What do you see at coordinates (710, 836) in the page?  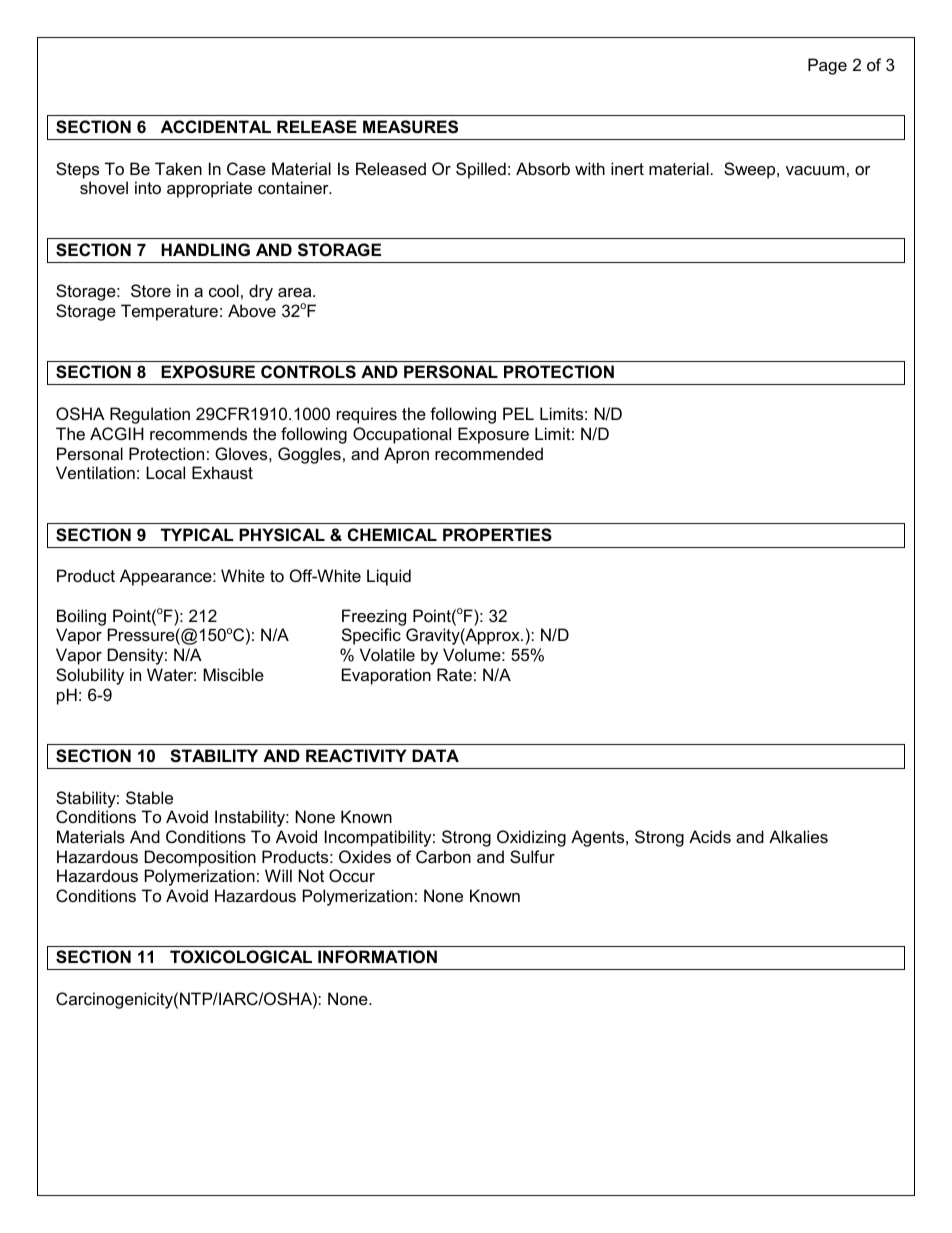 I see `Acids` at bounding box center [710, 836].
